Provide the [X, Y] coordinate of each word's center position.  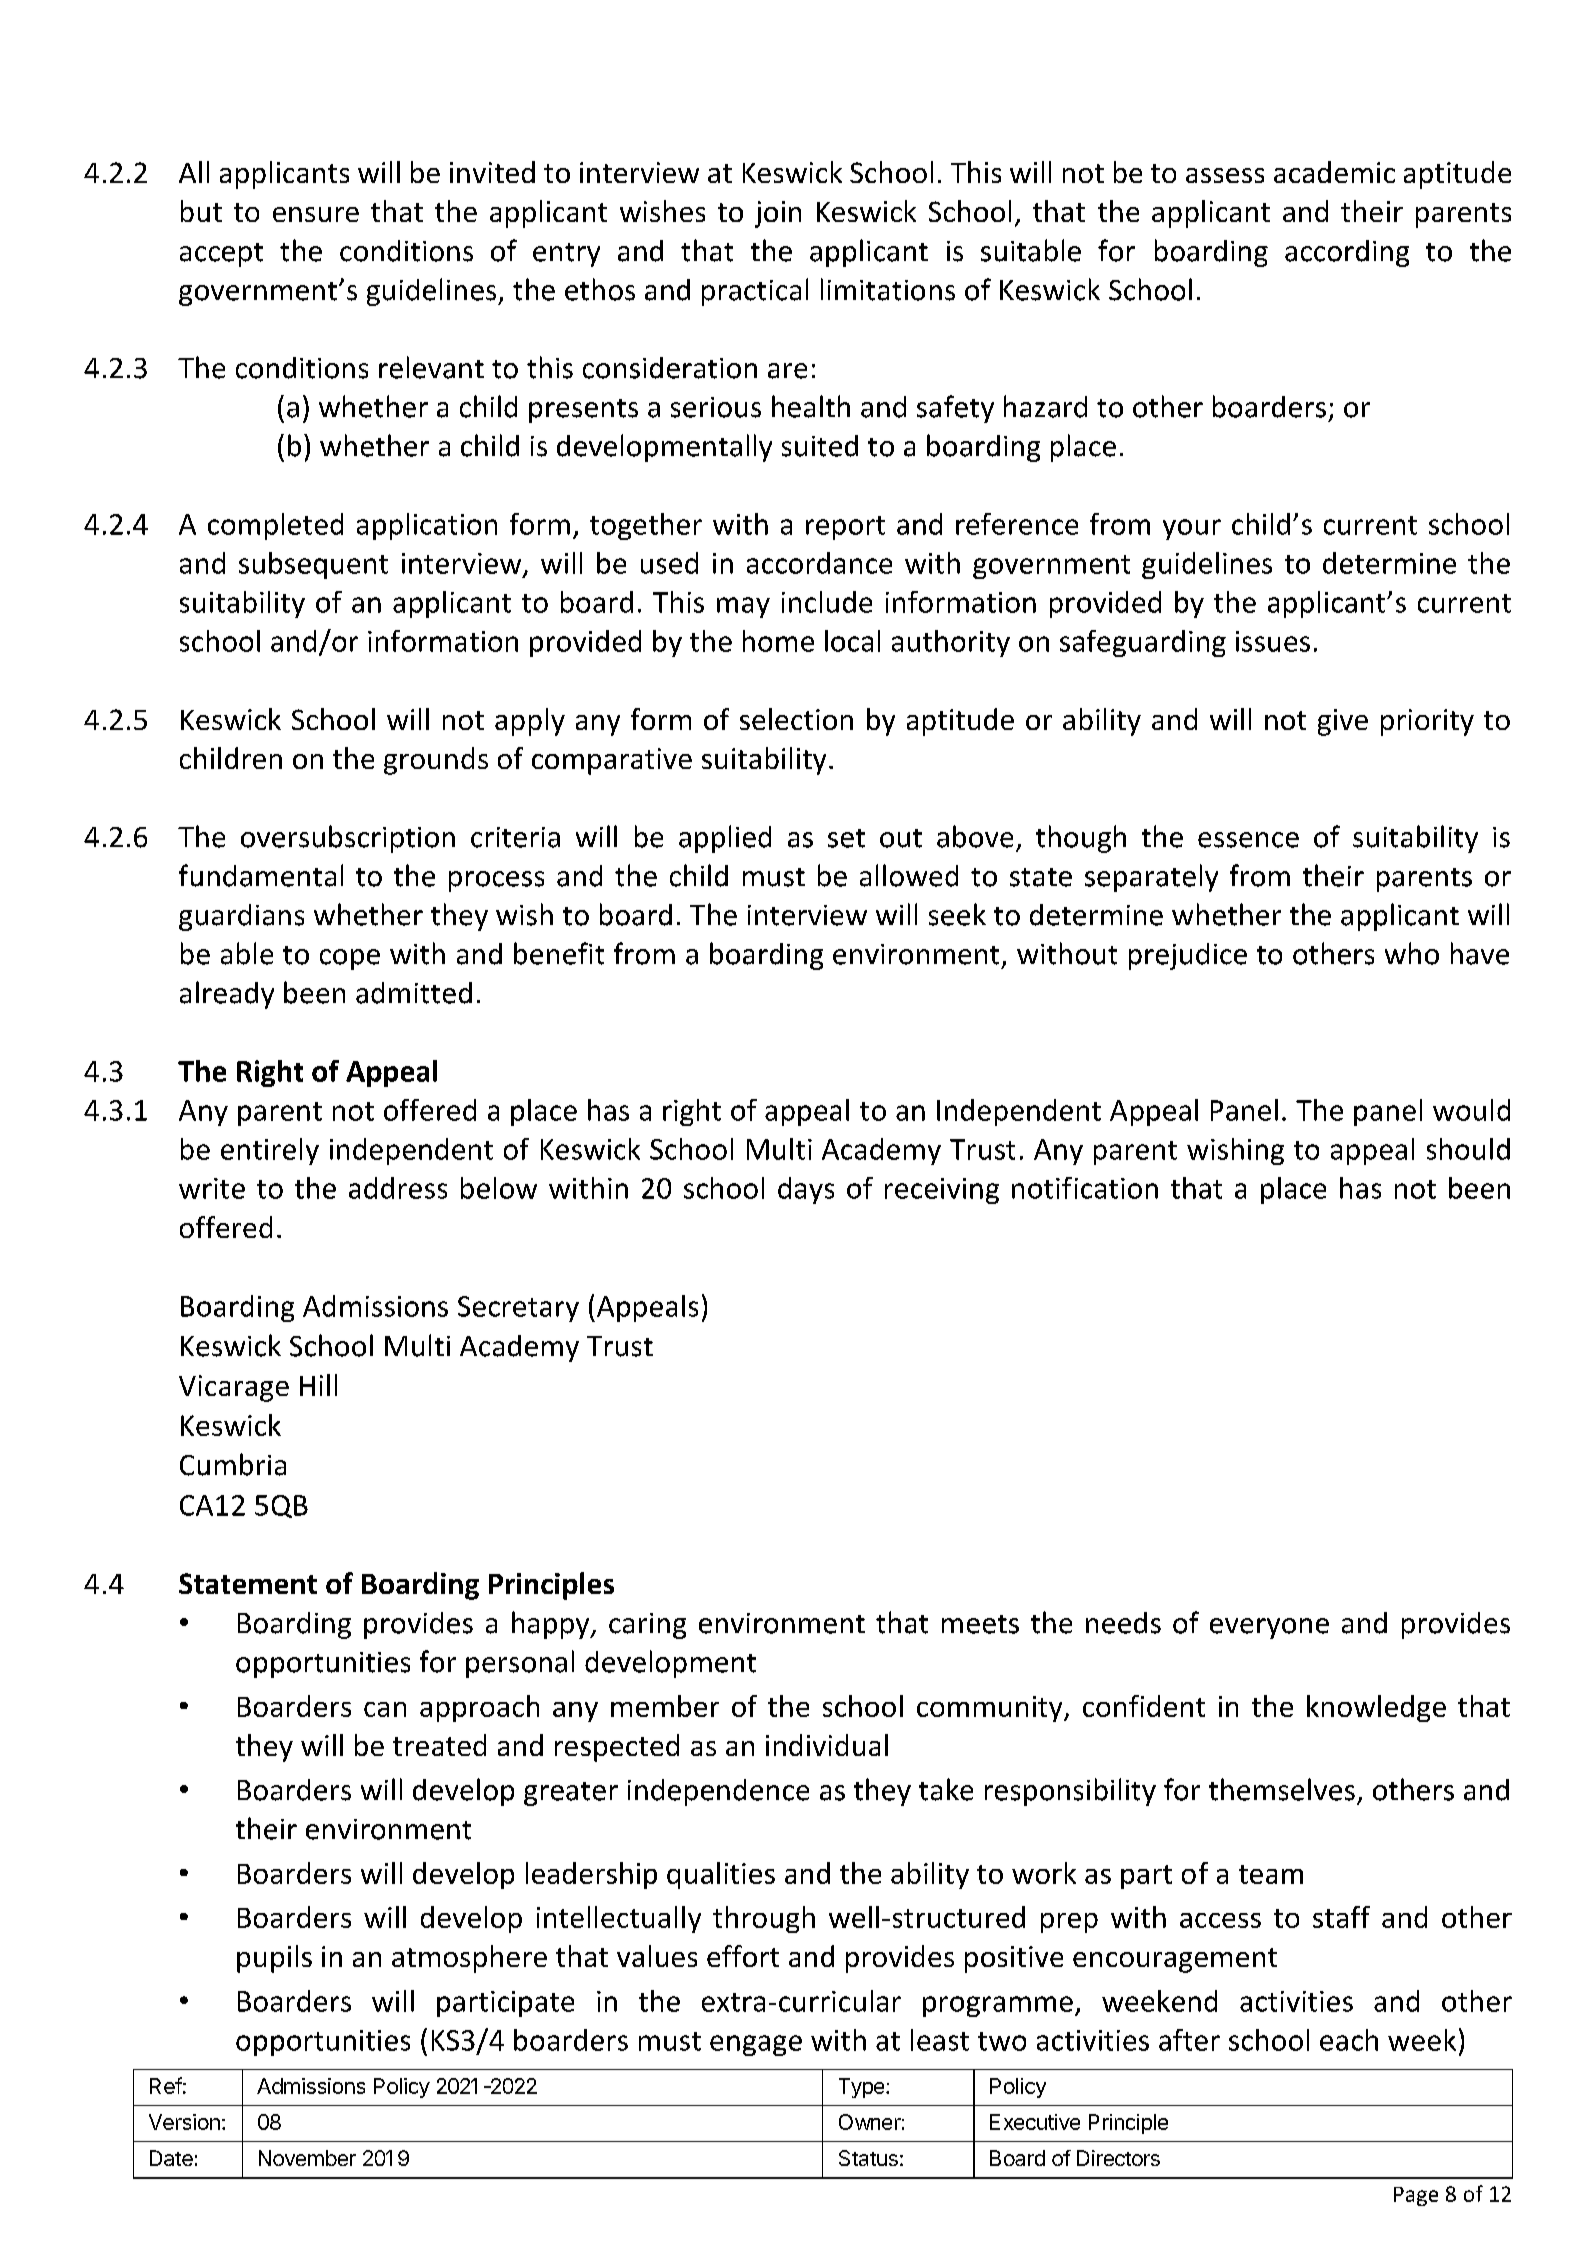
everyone [1269, 1628]
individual [827, 1745]
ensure [316, 214]
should [1468, 1149]
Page [1416, 2196]
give [1343, 722]
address [398, 1188]
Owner [870, 2122]
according [1347, 253]
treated [439, 1745]
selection [796, 719]
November [307, 2158]
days [806, 1190]
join [778, 214]
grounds [436, 761]
